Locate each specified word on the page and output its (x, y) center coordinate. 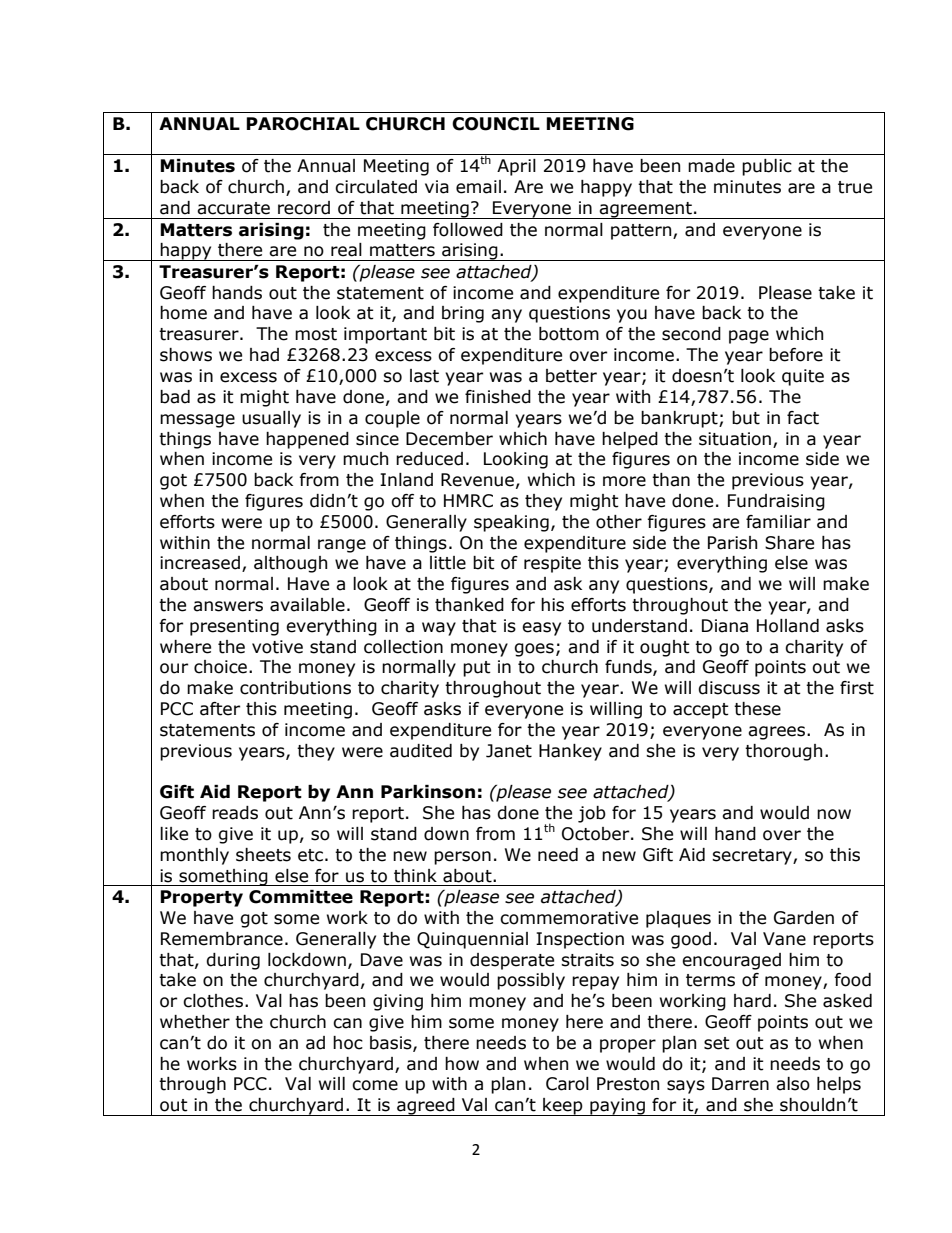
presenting (234, 627)
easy (541, 629)
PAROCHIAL (303, 124)
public (767, 167)
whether (195, 1022)
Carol (567, 1084)
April (516, 167)
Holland (788, 626)
